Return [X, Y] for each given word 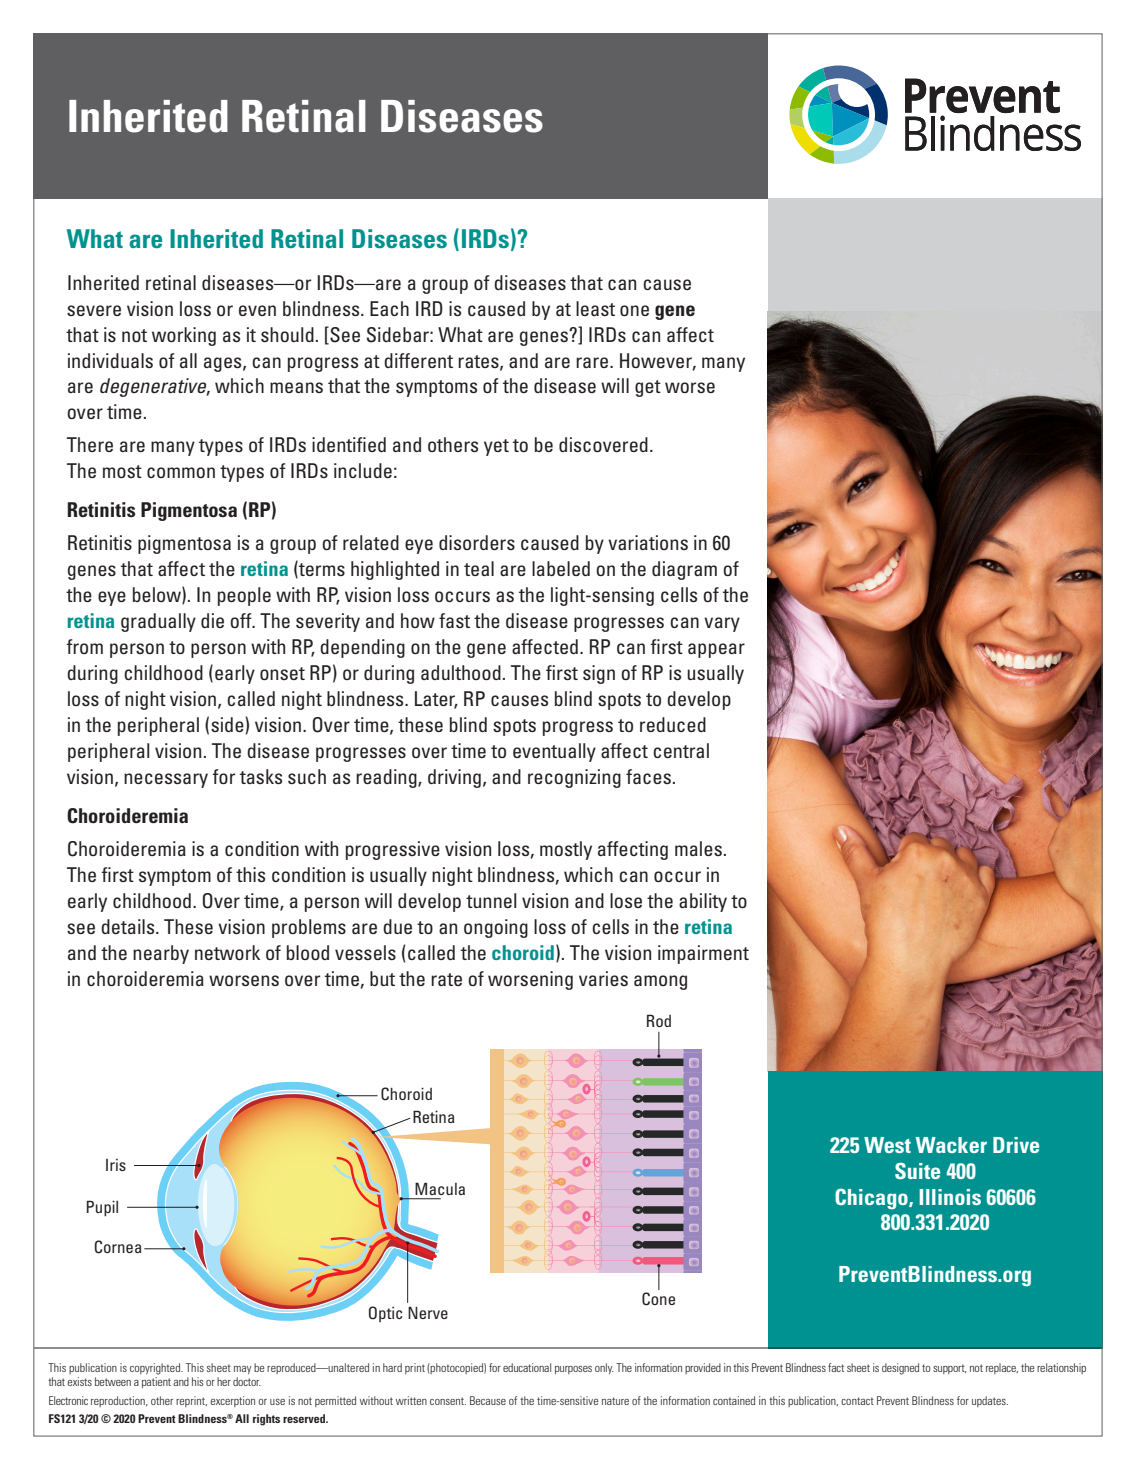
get [648, 388]
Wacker [951, 1145]
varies [603, 978]
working [184, 336]
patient [156, 1382]
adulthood [461, 672]
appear [716, 650]
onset [282, 673]
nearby [161, 954]
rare [593, 362]
